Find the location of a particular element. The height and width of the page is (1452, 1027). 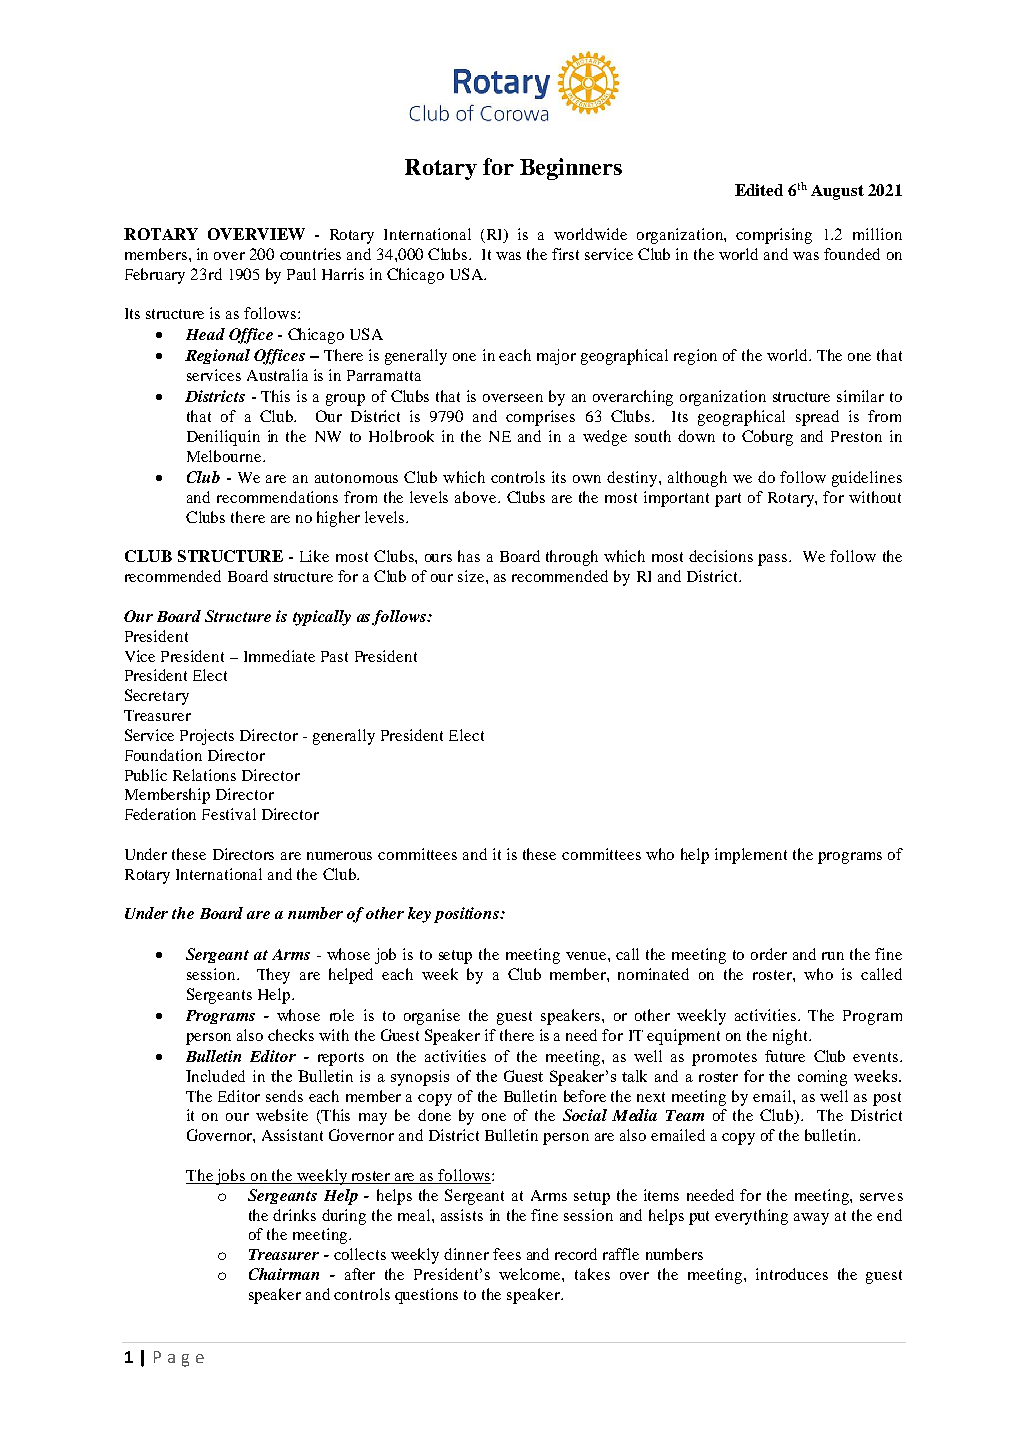

organise is located at coordinates (432, 1017).
